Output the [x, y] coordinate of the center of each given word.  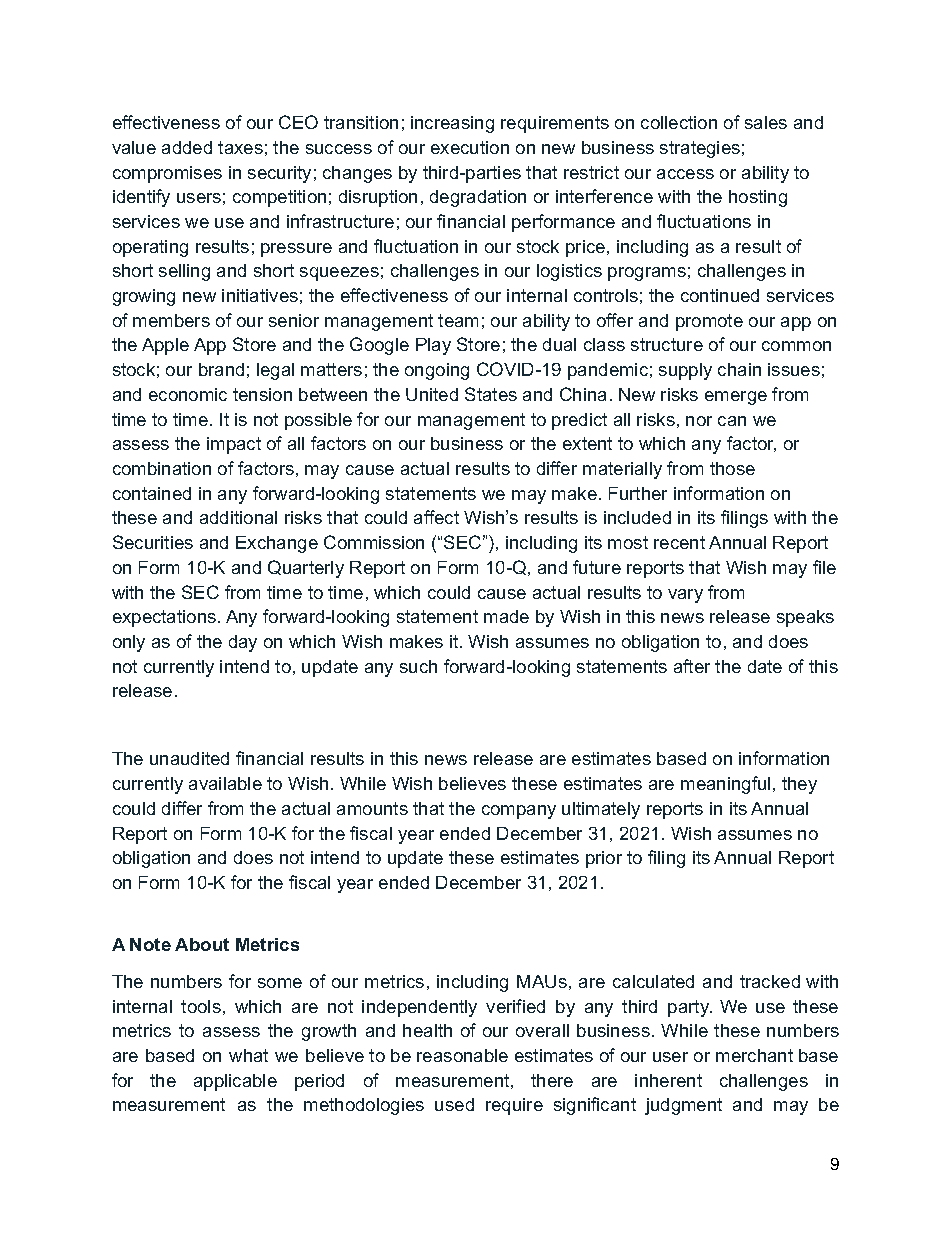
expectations [164, 618]
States [491, 394]
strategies [700, 149]
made [506, 616]
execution [470, 147]
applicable [235, 1082]
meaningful [725, 785]
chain [739, 369]
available [225, 783]
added [187, 147]
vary [685, 596]
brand [221, 369]
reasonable [462, 1055]
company [519, 812]
